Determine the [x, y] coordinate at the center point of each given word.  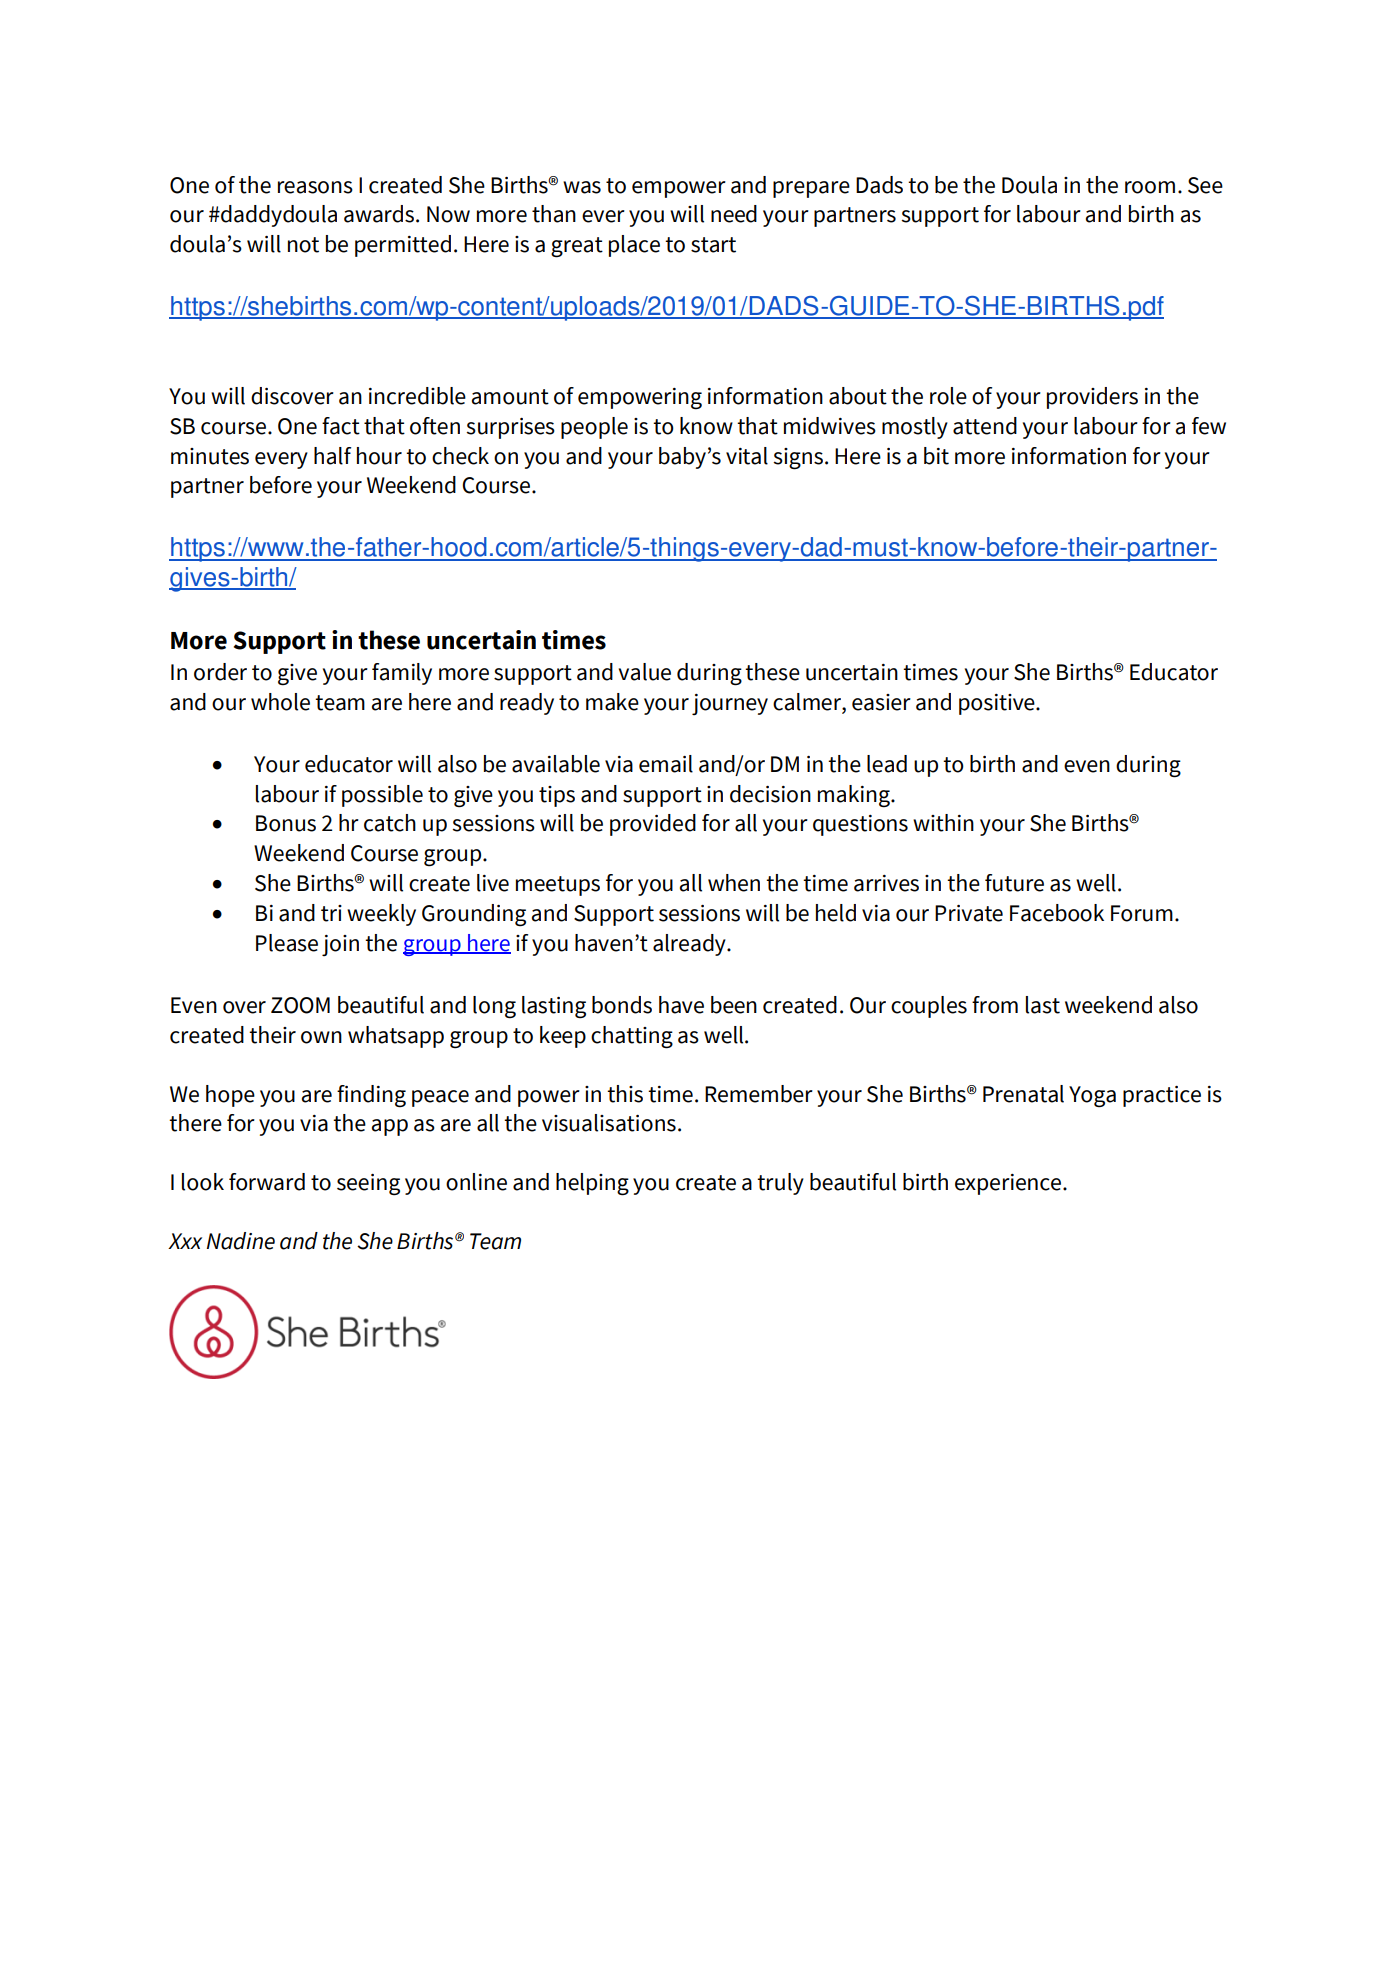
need [734, 214]
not [303, 245]
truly [780, 1184]
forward [267, 1182]
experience [1009, 1184]
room [1150, 187]
